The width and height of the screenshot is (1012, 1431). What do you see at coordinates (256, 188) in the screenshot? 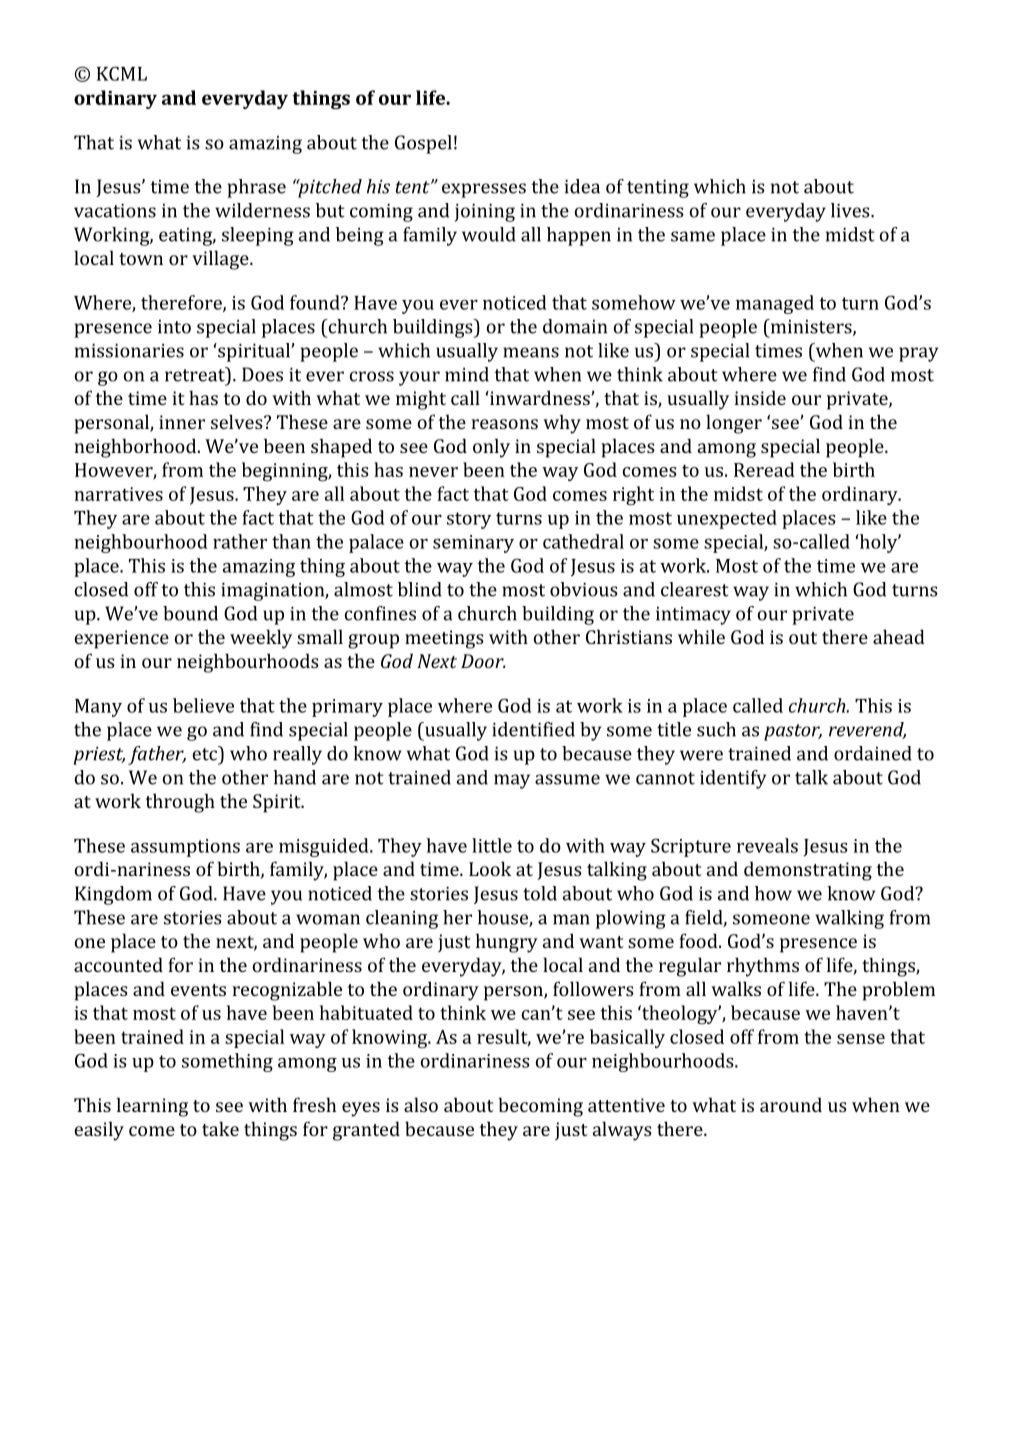
I see `phrase` at bounding box center [256, 188].
